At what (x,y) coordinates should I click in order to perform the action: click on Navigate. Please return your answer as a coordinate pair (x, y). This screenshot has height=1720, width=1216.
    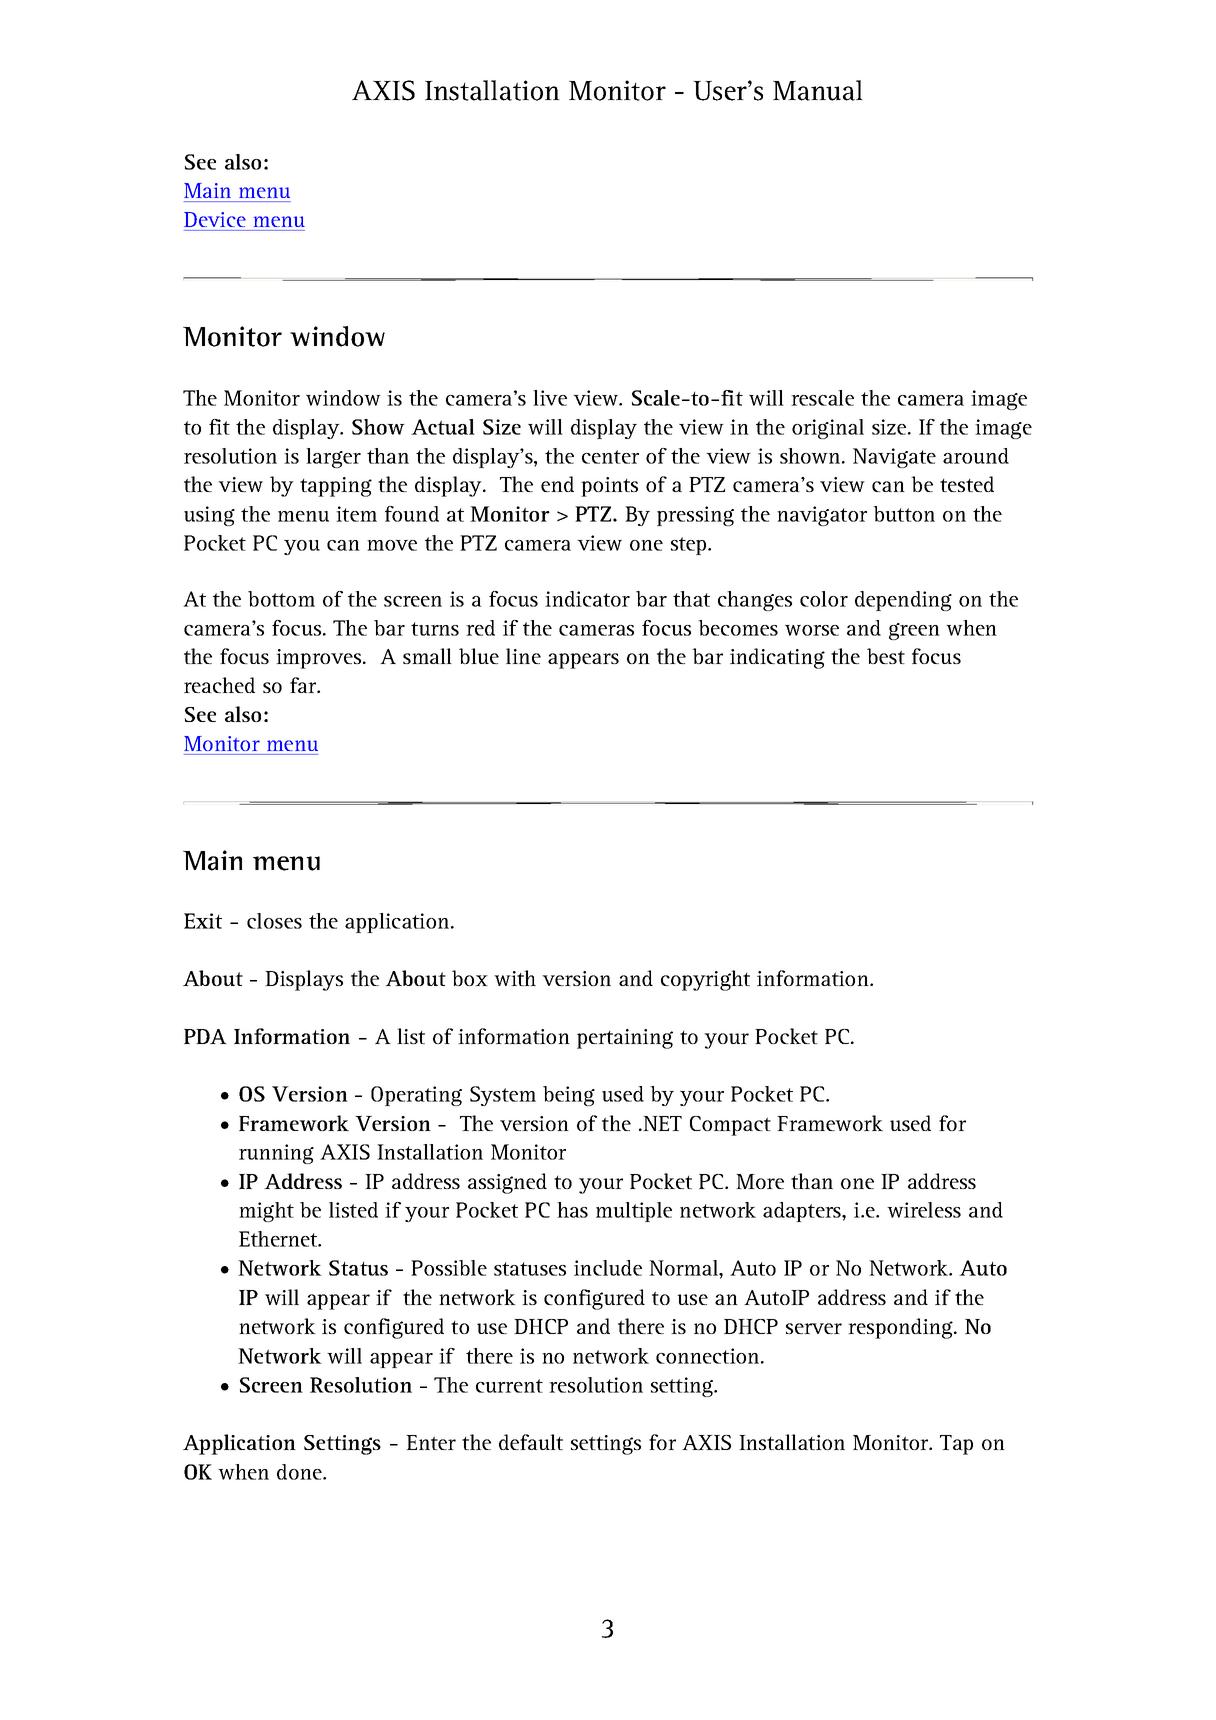
    Looking at the image, I should click on (894, 458).
